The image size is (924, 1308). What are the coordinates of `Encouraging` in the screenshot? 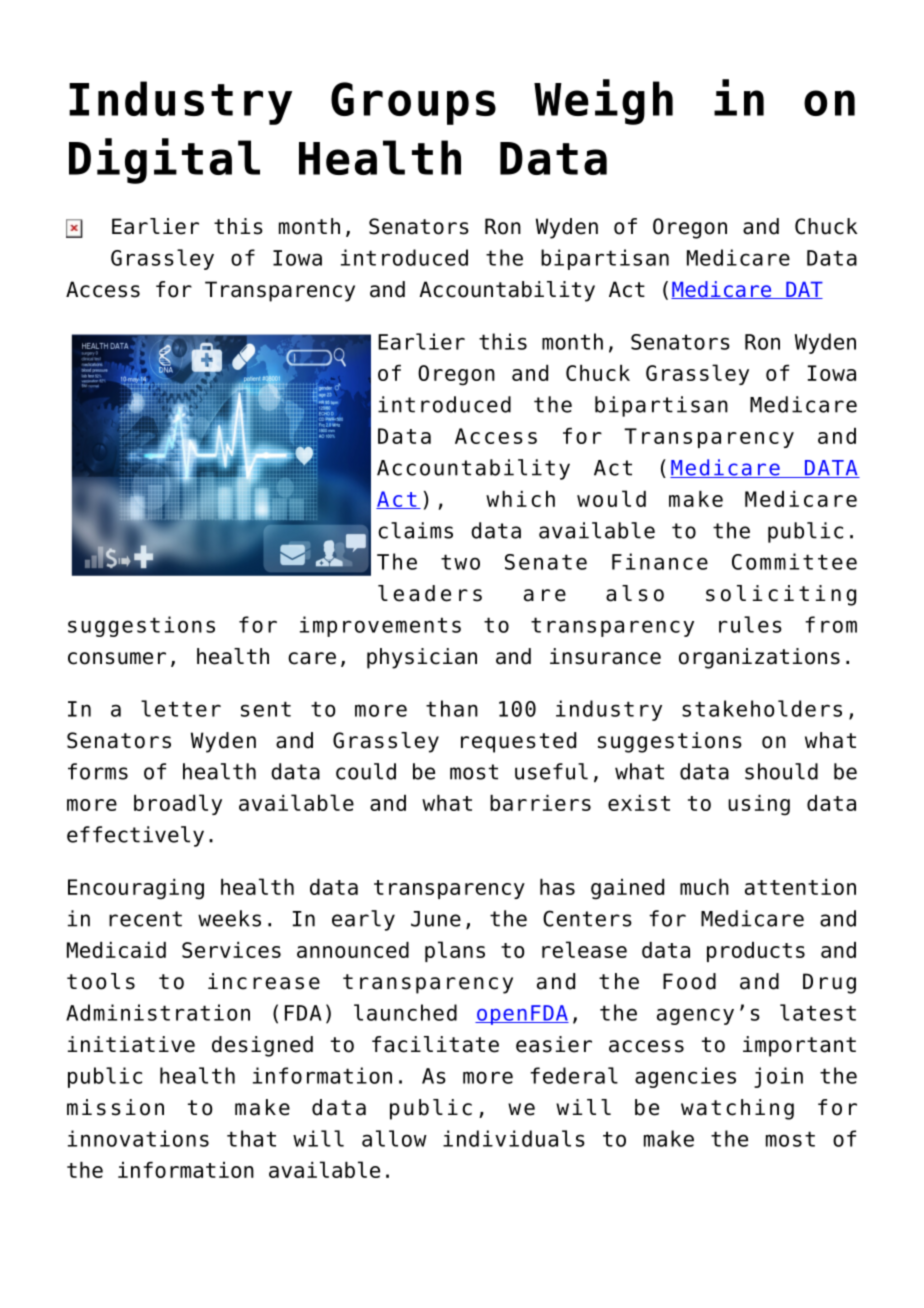 It's located at (136, 889).
